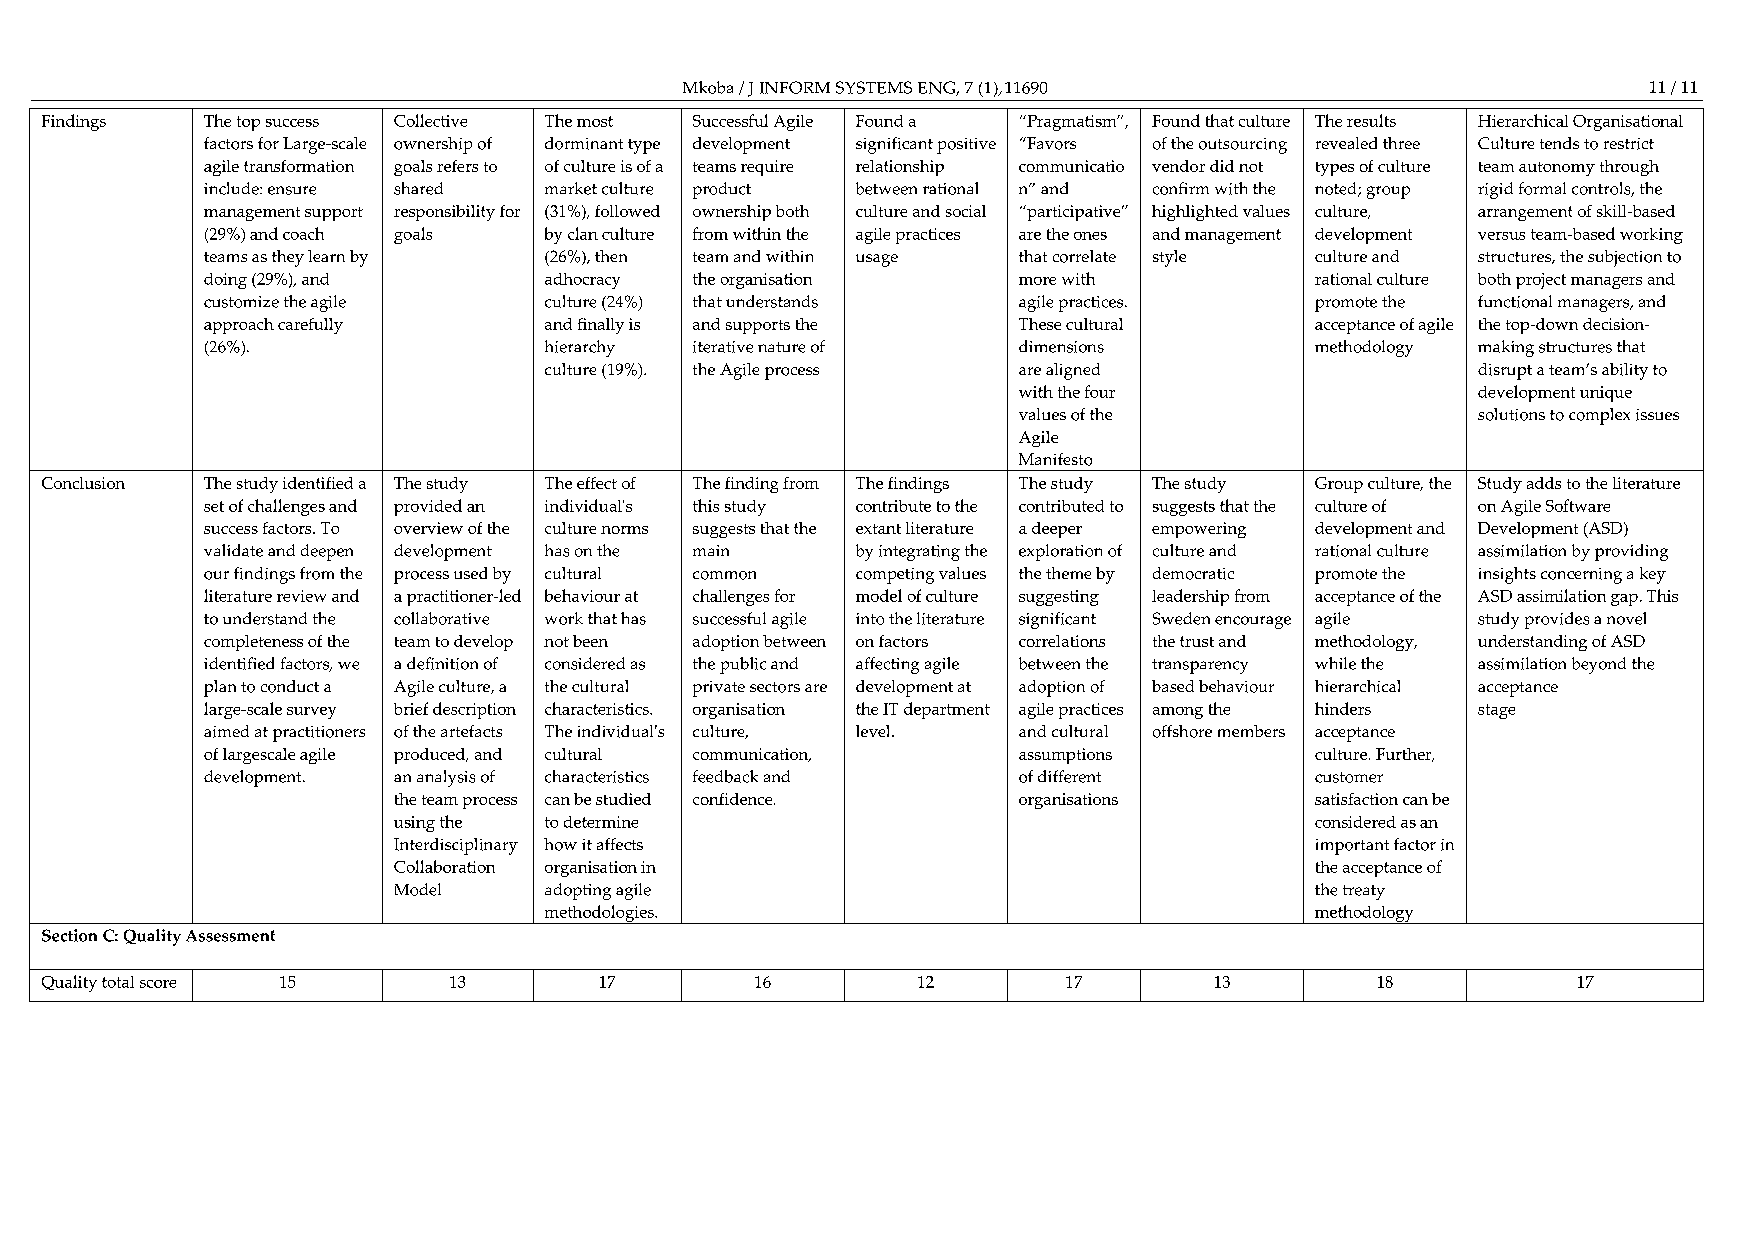 The height and width of the screenshot is (1245, 1760). Describe the element at coordinates (290, 686) in the screenshot. I see `conduct` at that location.
